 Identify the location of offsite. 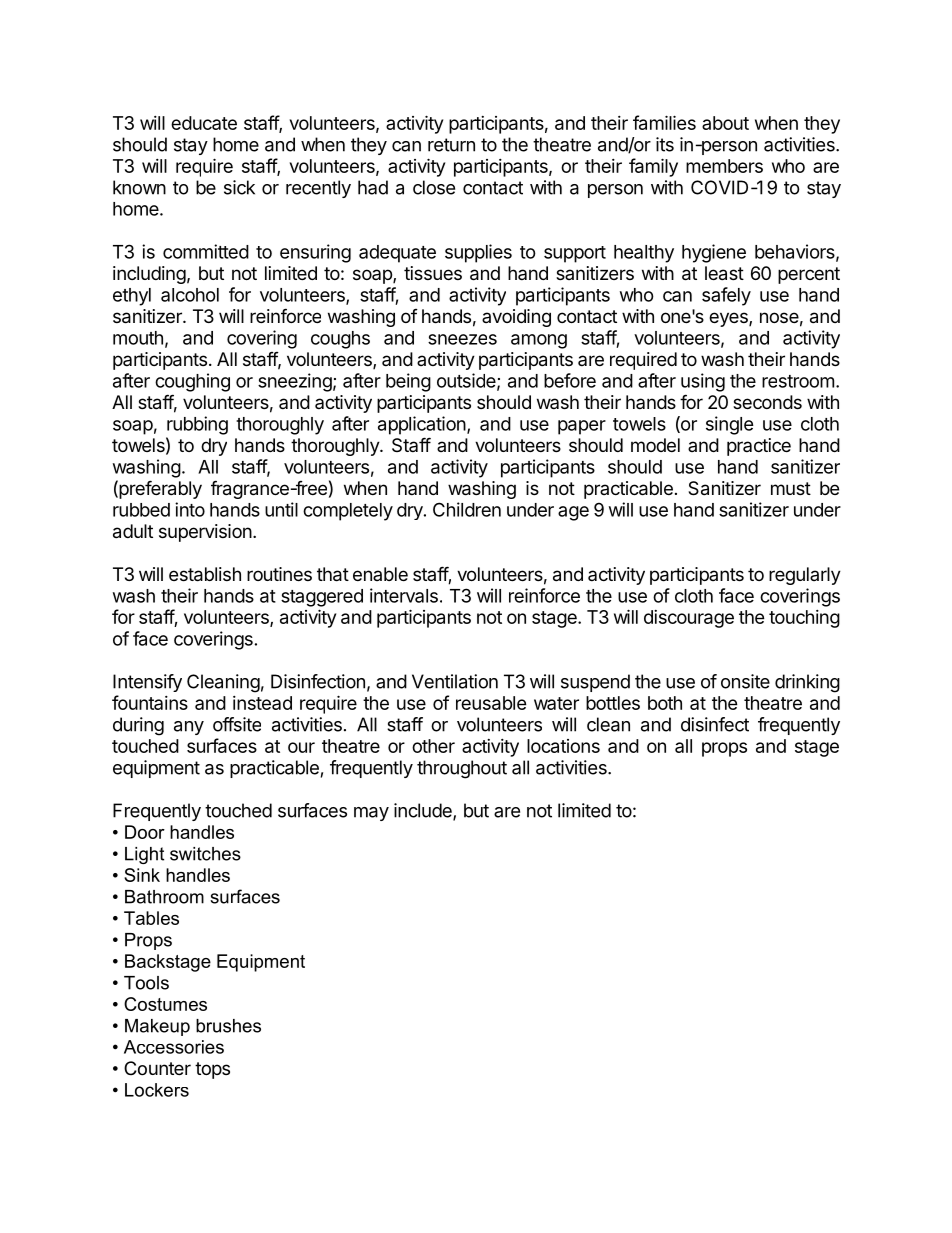
(237, 724).
